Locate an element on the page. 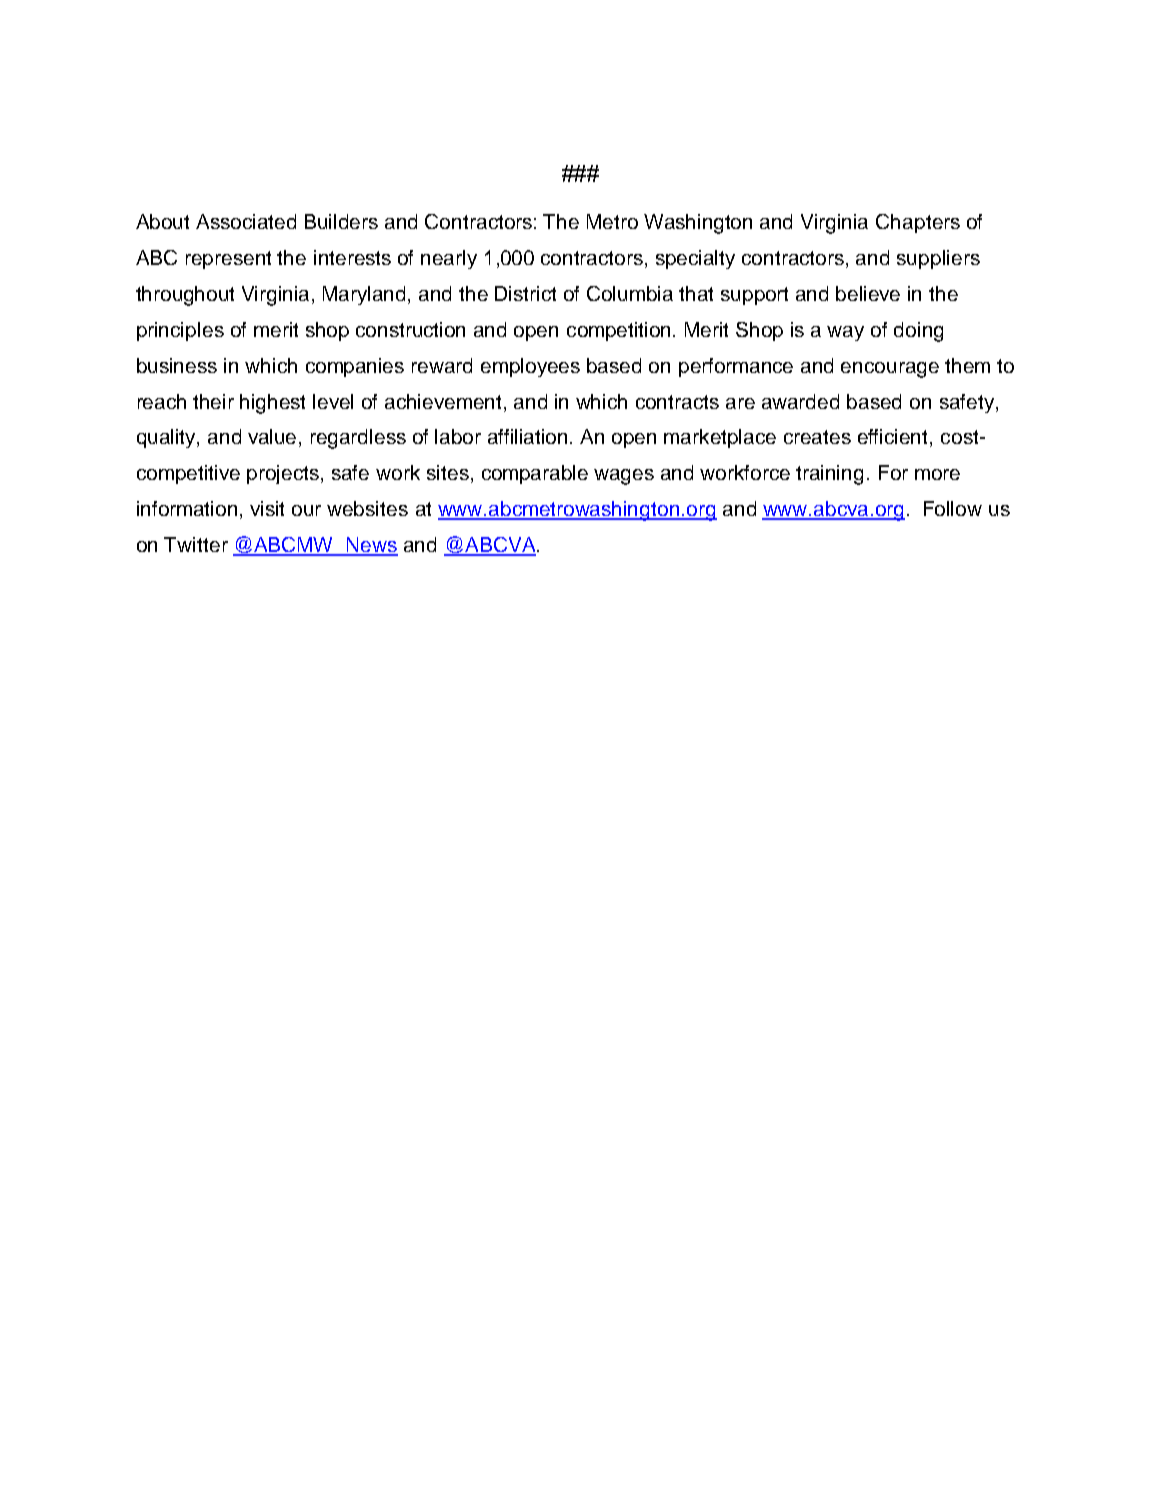 This page has height=1497, width=1157. competition is located at coordinates (620, 331).
